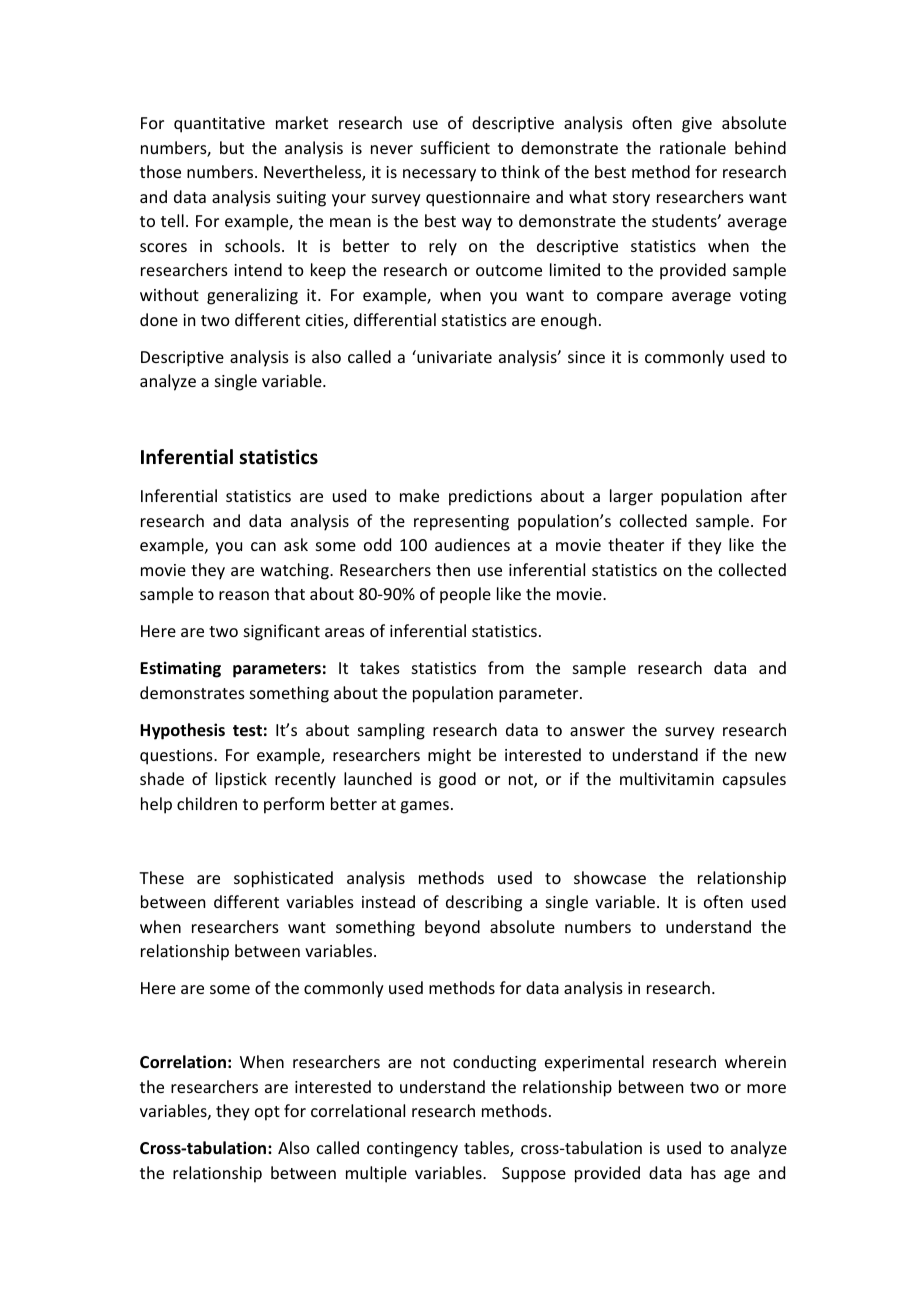 The image size is (924, 1308). What do you see at coordinates (631, 497) in the screenshot?
I see `larger` at bounding box center [631, 497].
